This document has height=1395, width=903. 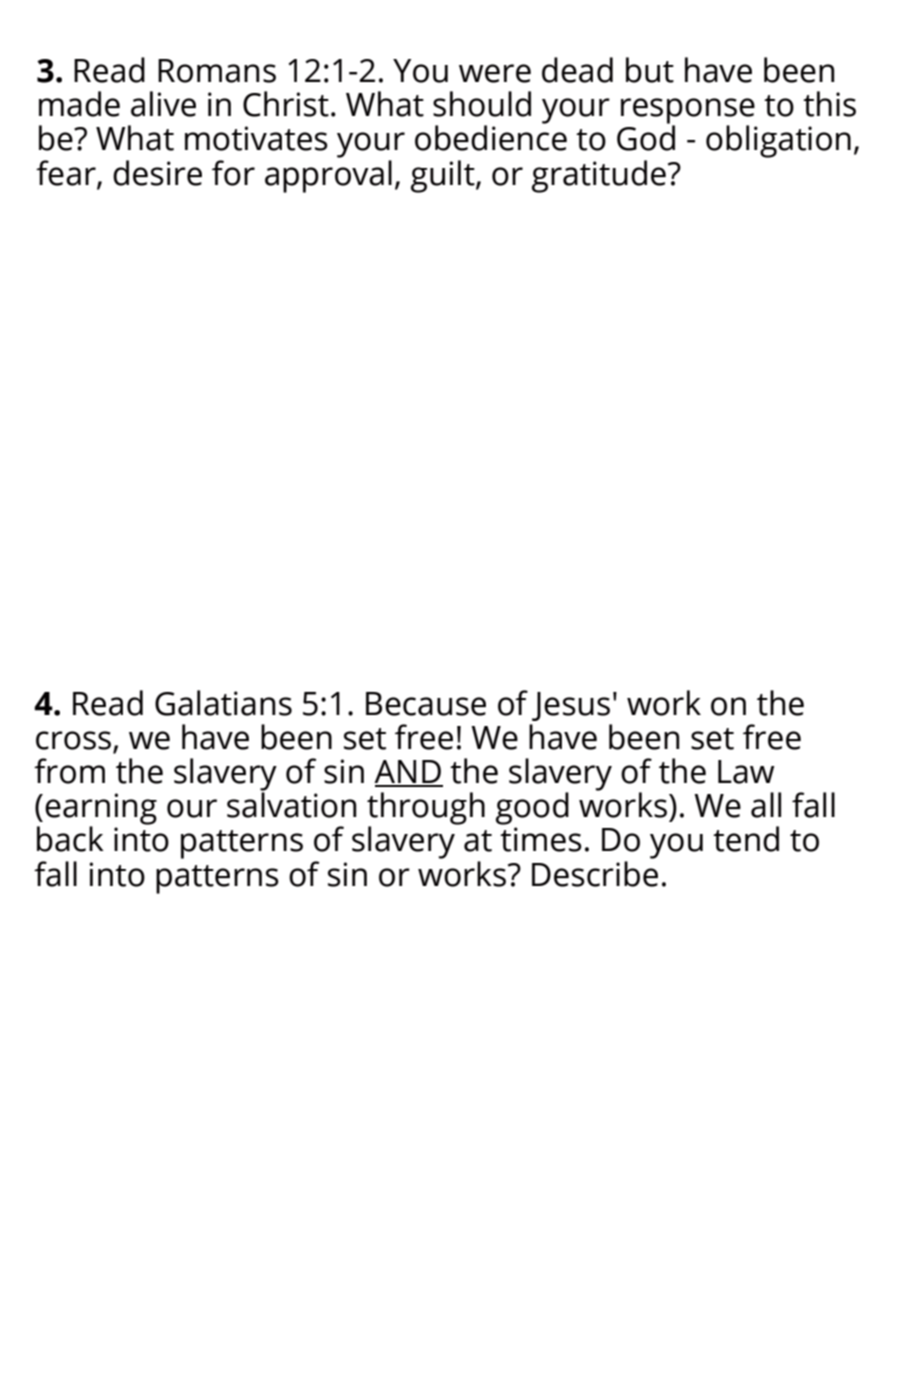 I want to click on tend, so click(x=746, y=839).
